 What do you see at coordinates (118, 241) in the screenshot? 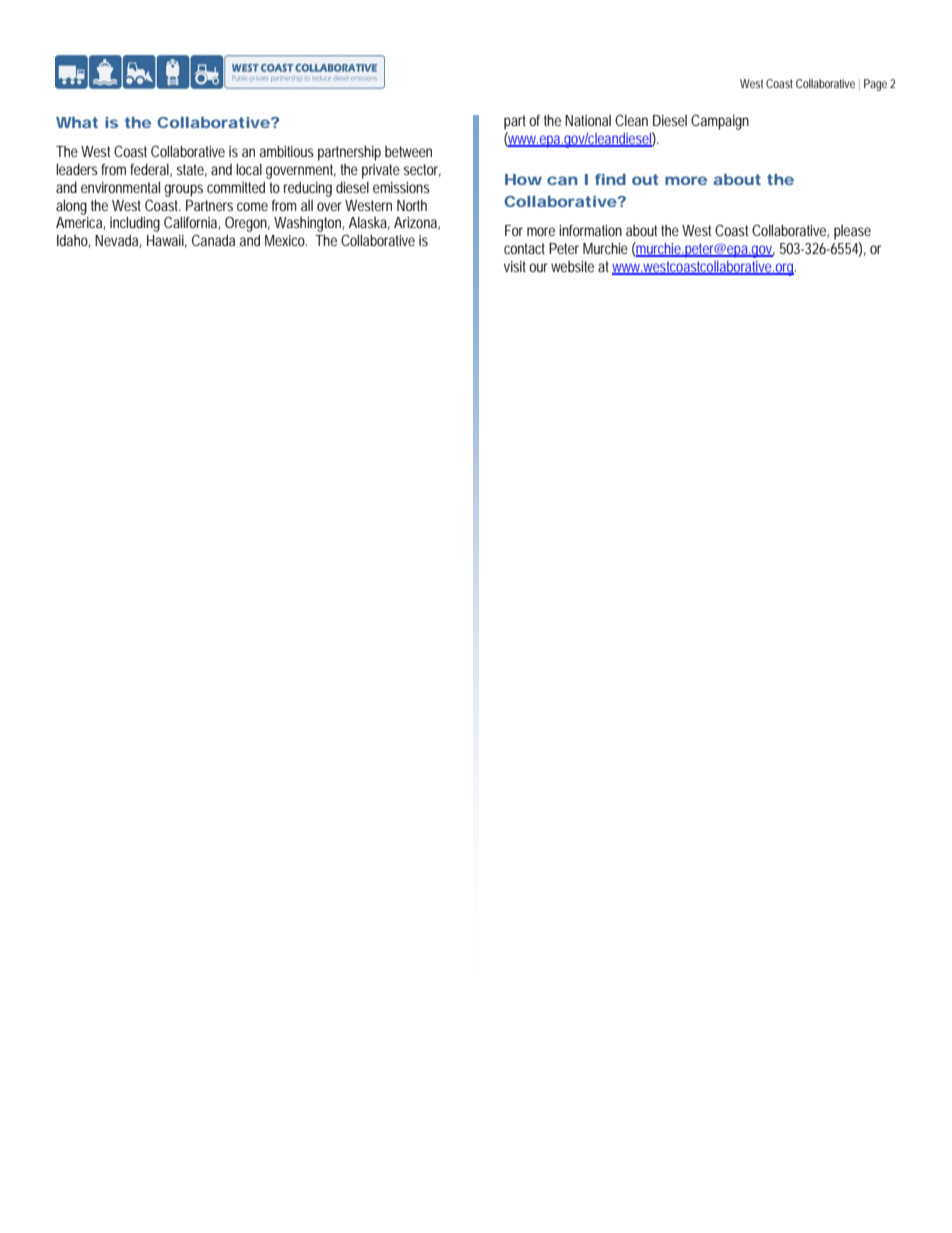
I see `Nevada` at bounding box center [118, 241].
